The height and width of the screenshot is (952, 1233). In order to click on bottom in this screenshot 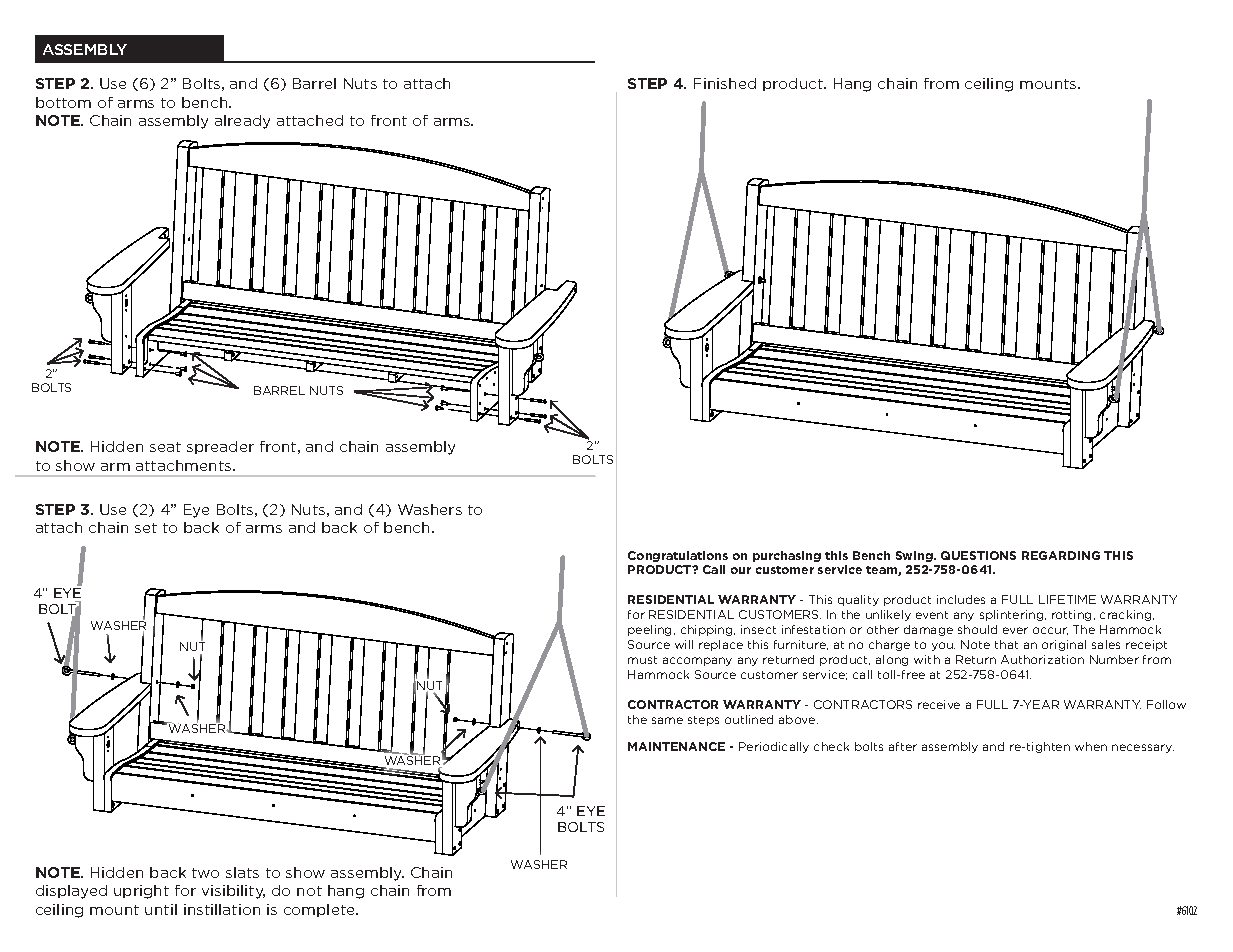, I will do `click(63, 102)`.
